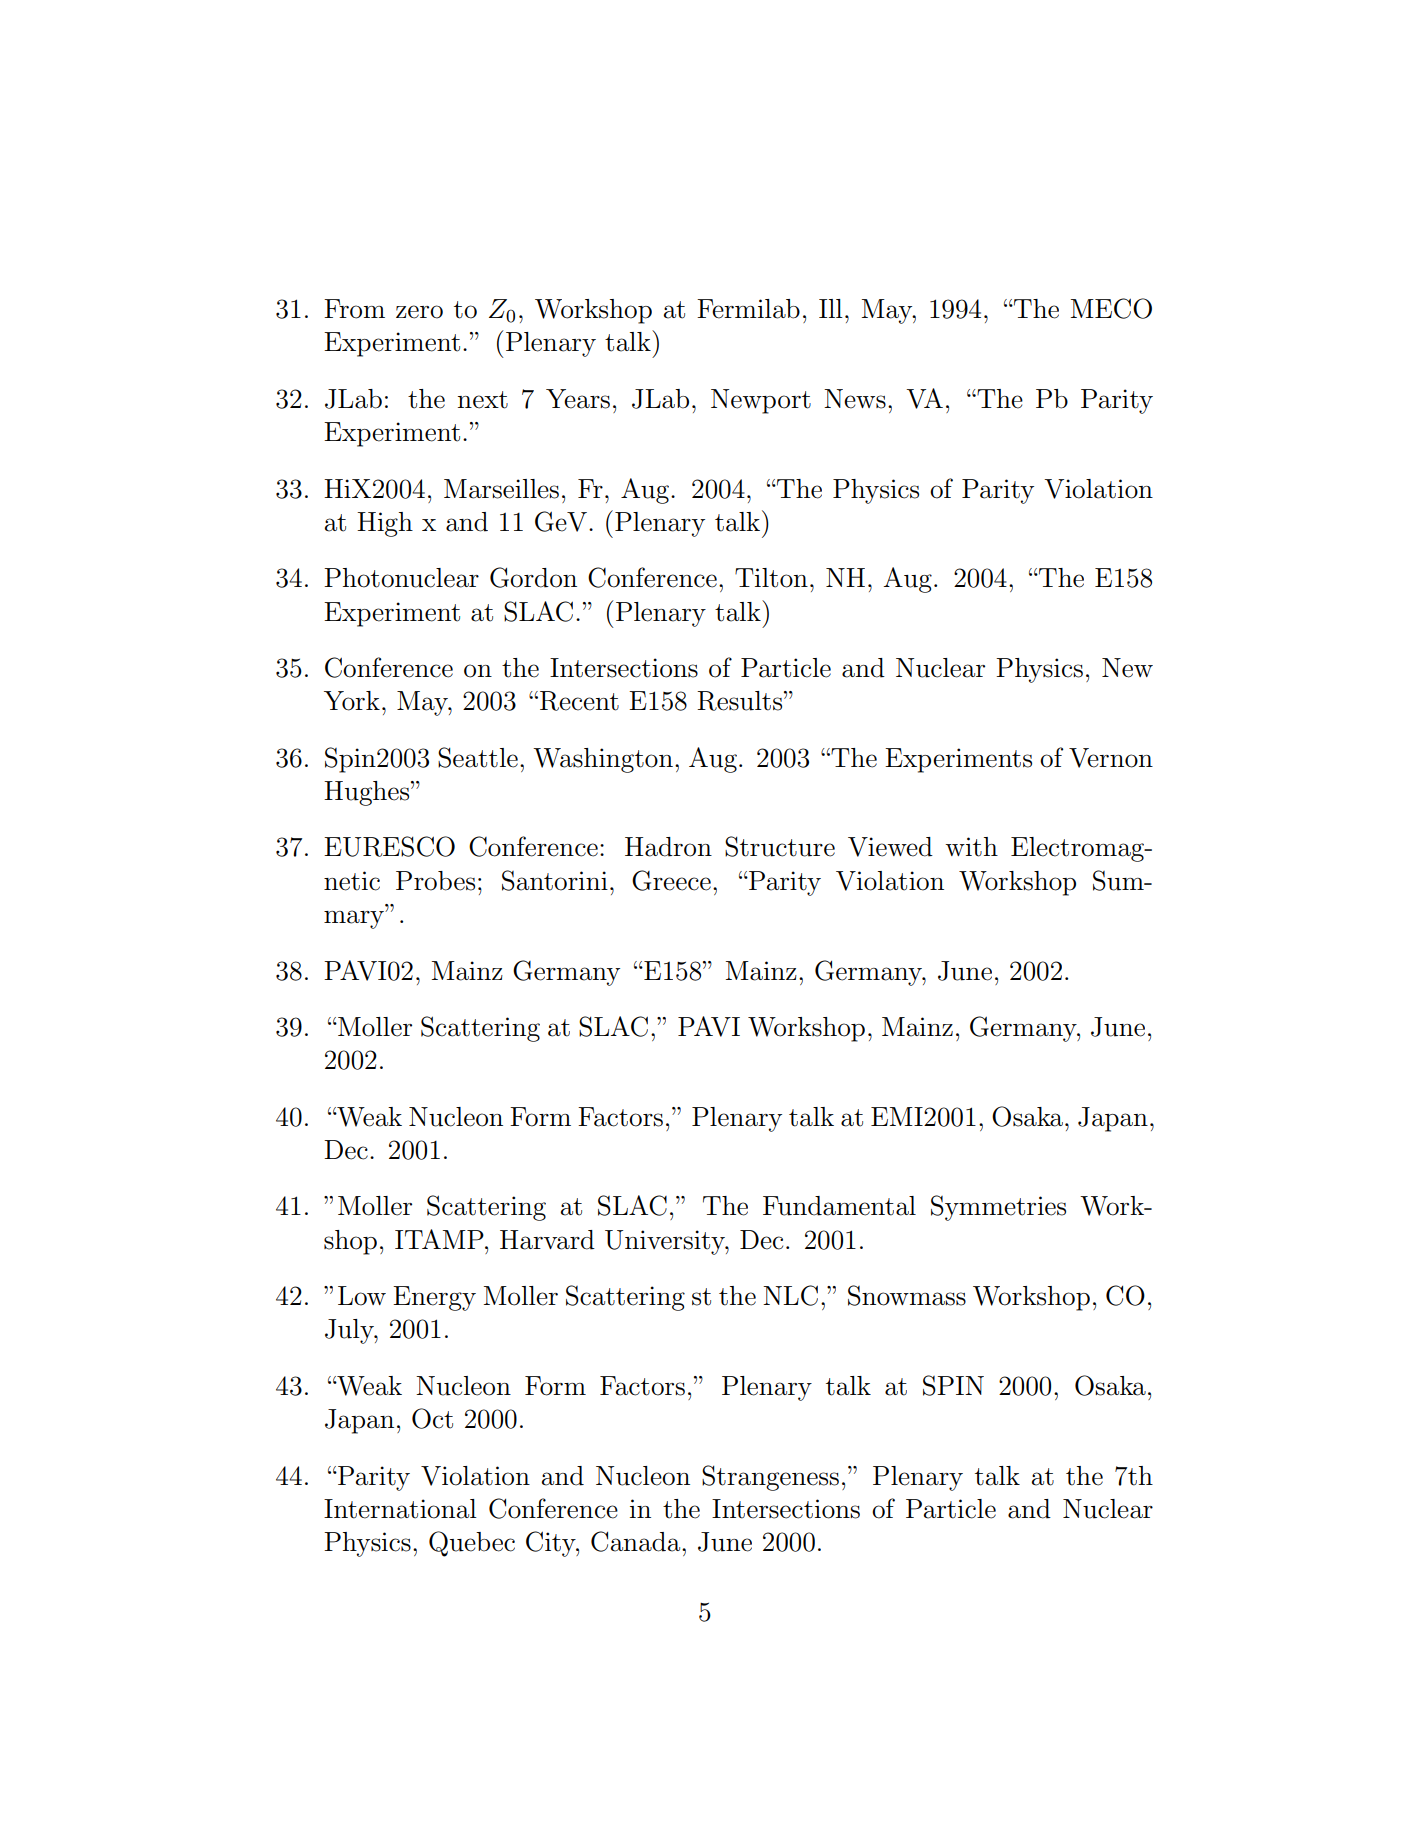 This image has height=1829, width=1414. I want to click on Symmetries, so click(998, 1208).
